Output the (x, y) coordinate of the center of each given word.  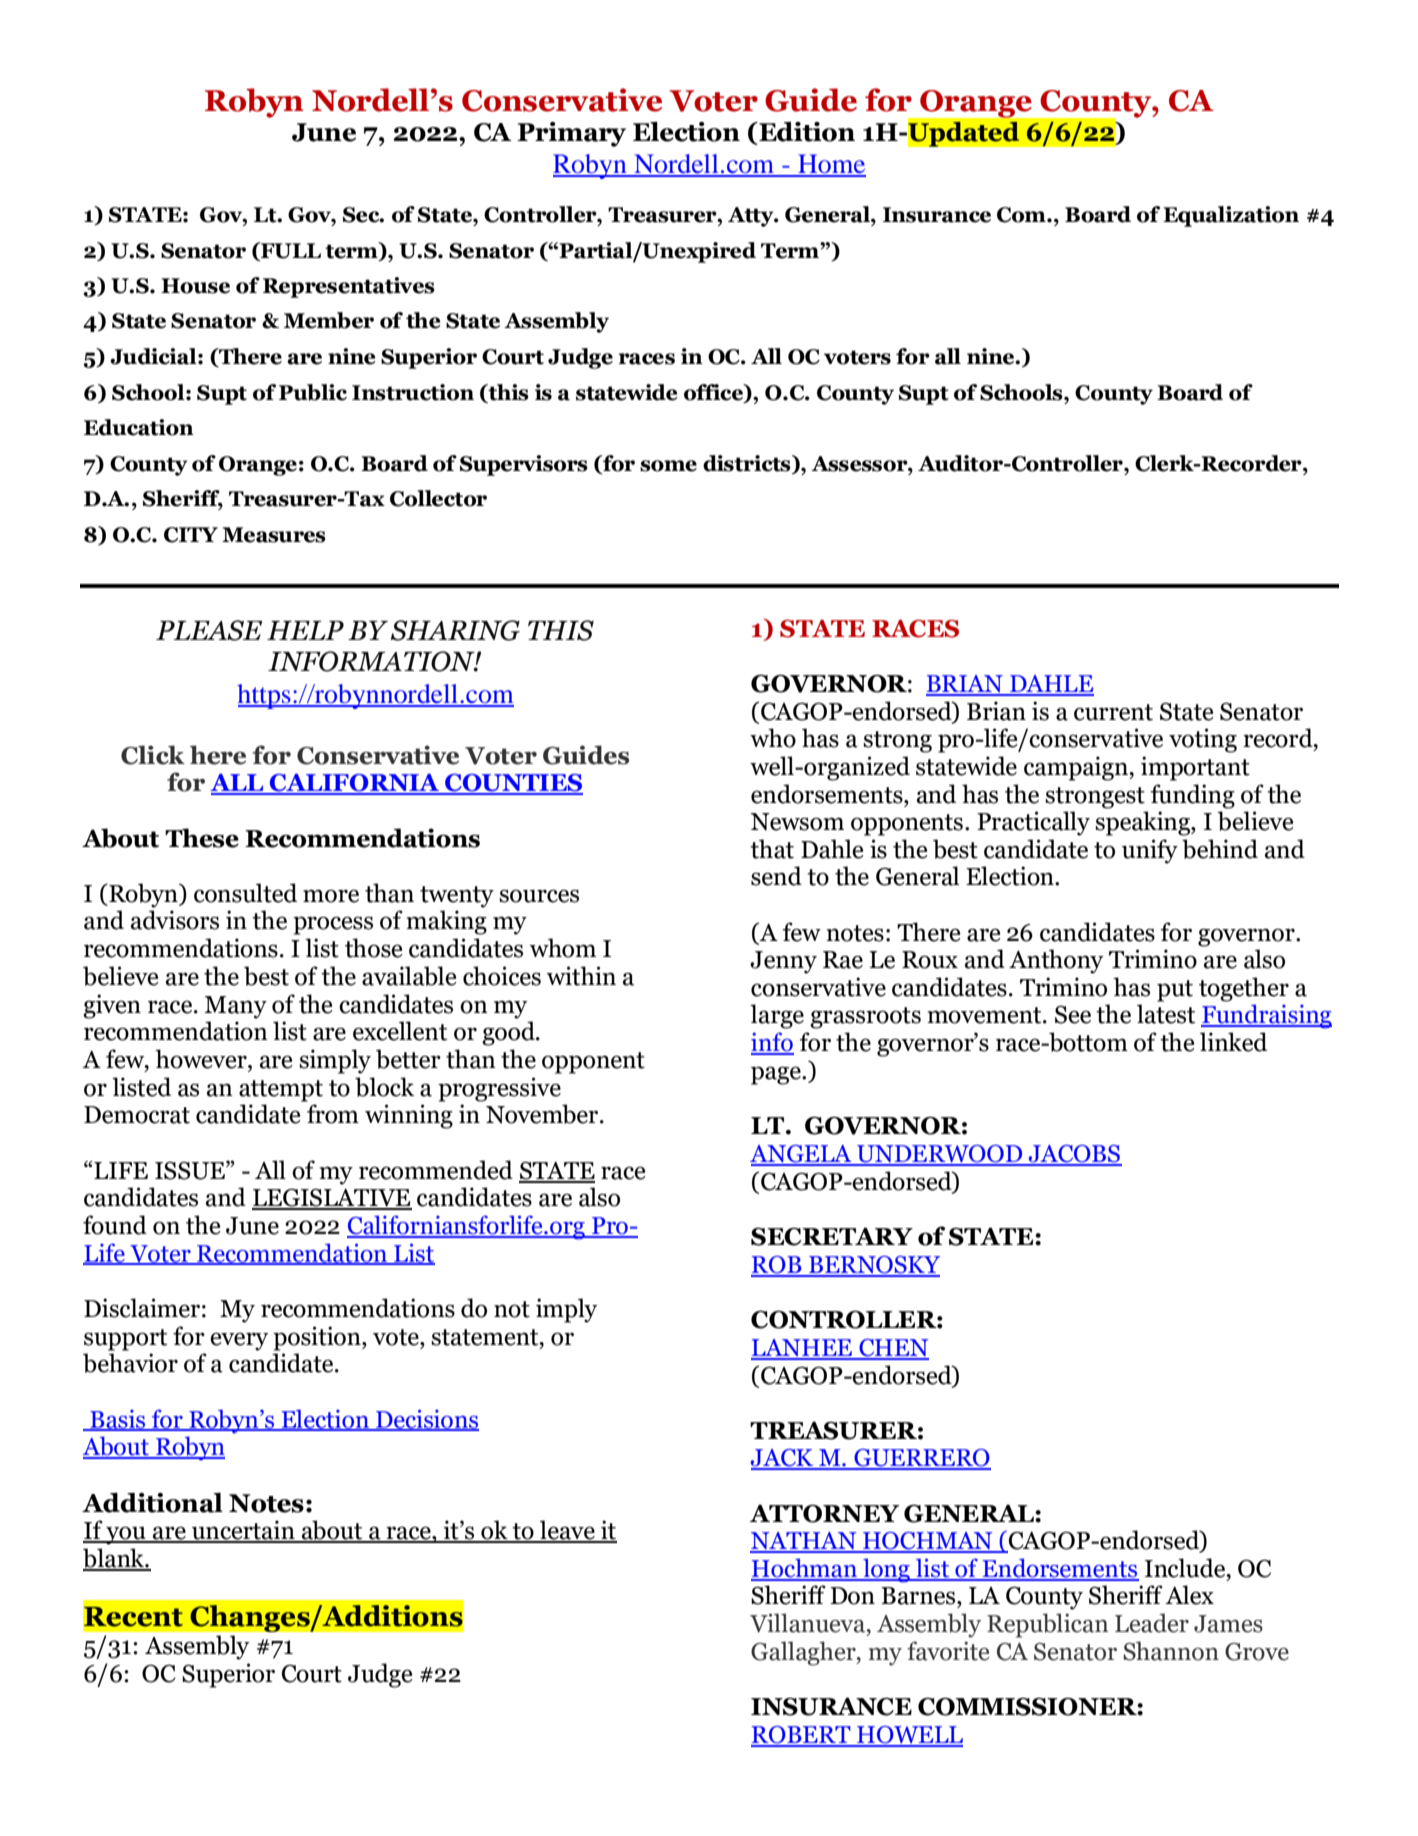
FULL (290, 250)
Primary (571, 134)
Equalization (1231, 216)
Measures (274, 535)
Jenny (783, 962)
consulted (245, 893)
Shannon (1171, 1651)
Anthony (1056, 961)
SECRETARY (832, 1236)
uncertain (243, 1531)
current (1113, 712)
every (239, 1341)
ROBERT (802, 1736)
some (668, 466)
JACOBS (1074, 1155)
